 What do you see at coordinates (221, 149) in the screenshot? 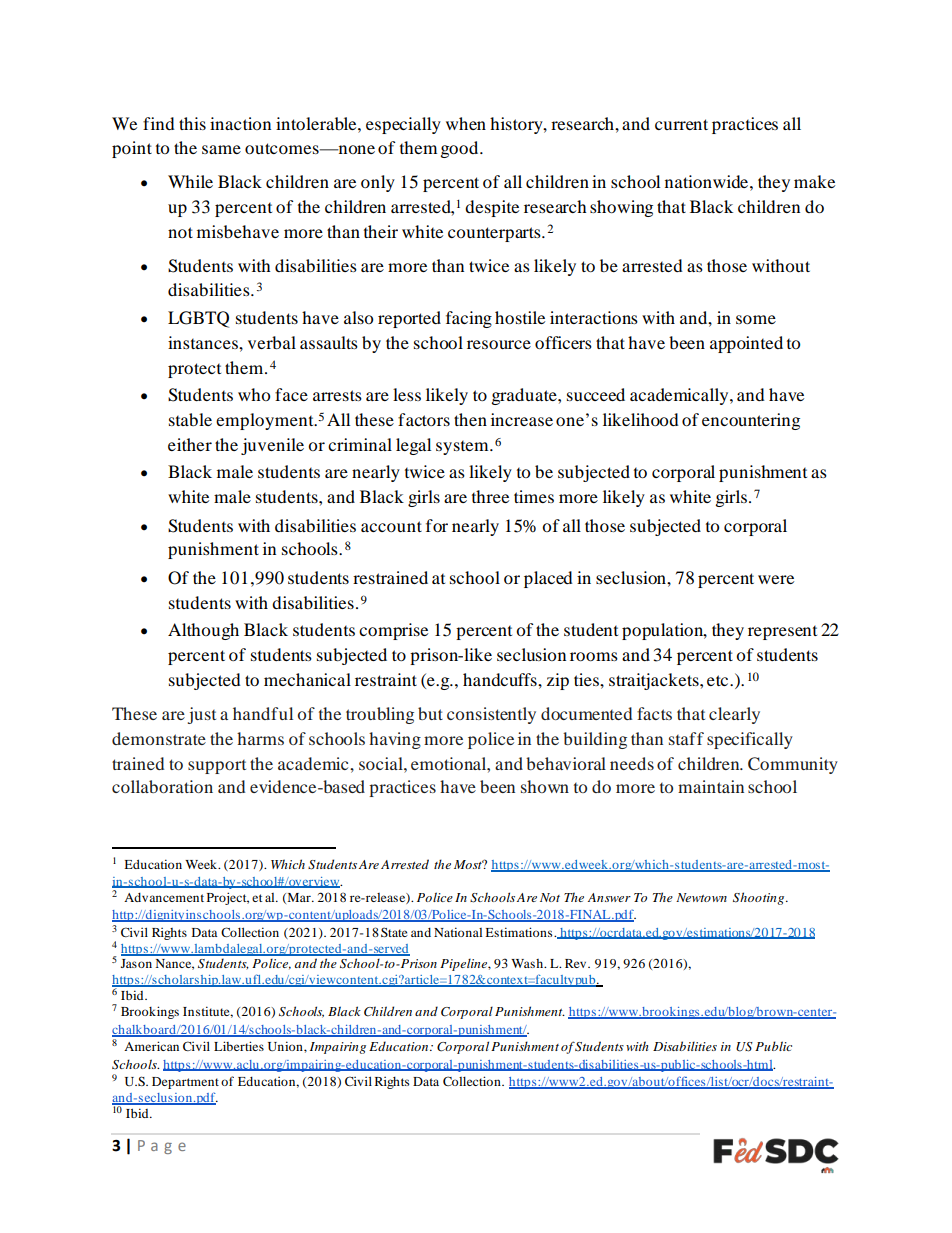
I see `same` at bounding box center [221, 149].
